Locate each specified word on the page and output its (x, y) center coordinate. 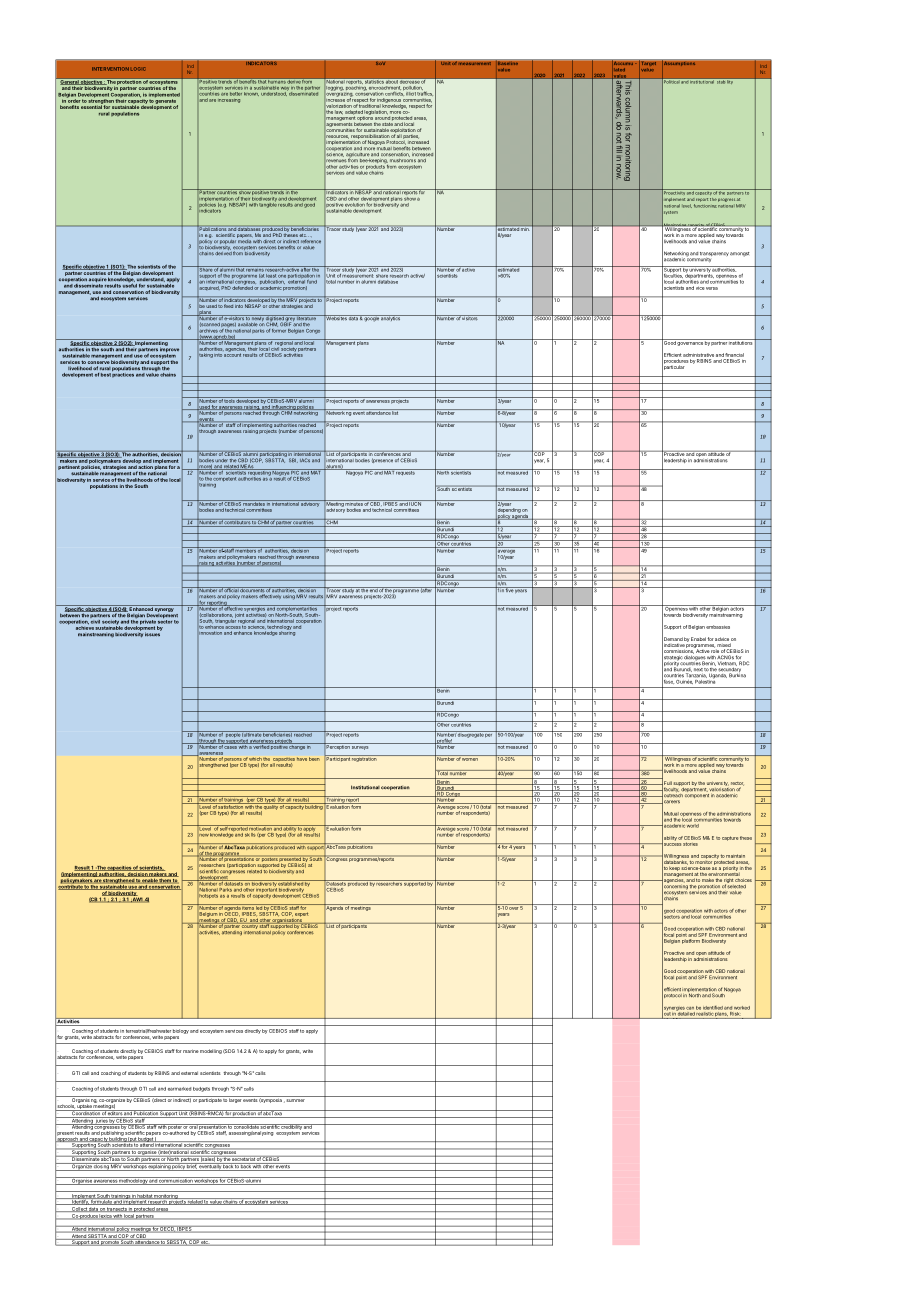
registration (364, 758)
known (251, 94)
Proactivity (673, 193)
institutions (741, 342)
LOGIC (138, 69)
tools (229, 400)
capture (730, 838)
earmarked (179, 1089)
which (255, 759)
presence (382, 460)
